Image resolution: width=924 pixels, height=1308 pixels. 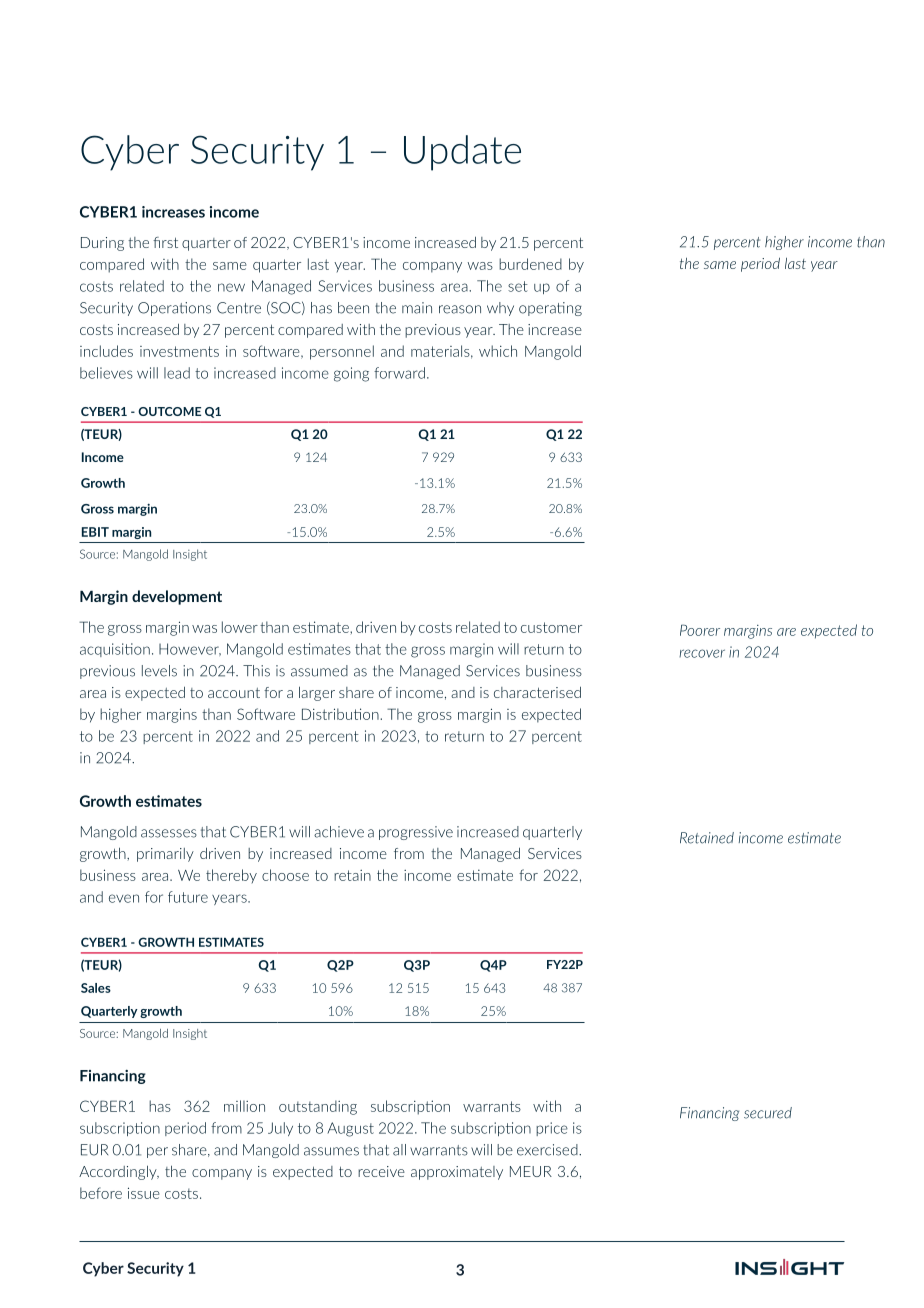 I want to click on first, so click(x=165, y=242).
